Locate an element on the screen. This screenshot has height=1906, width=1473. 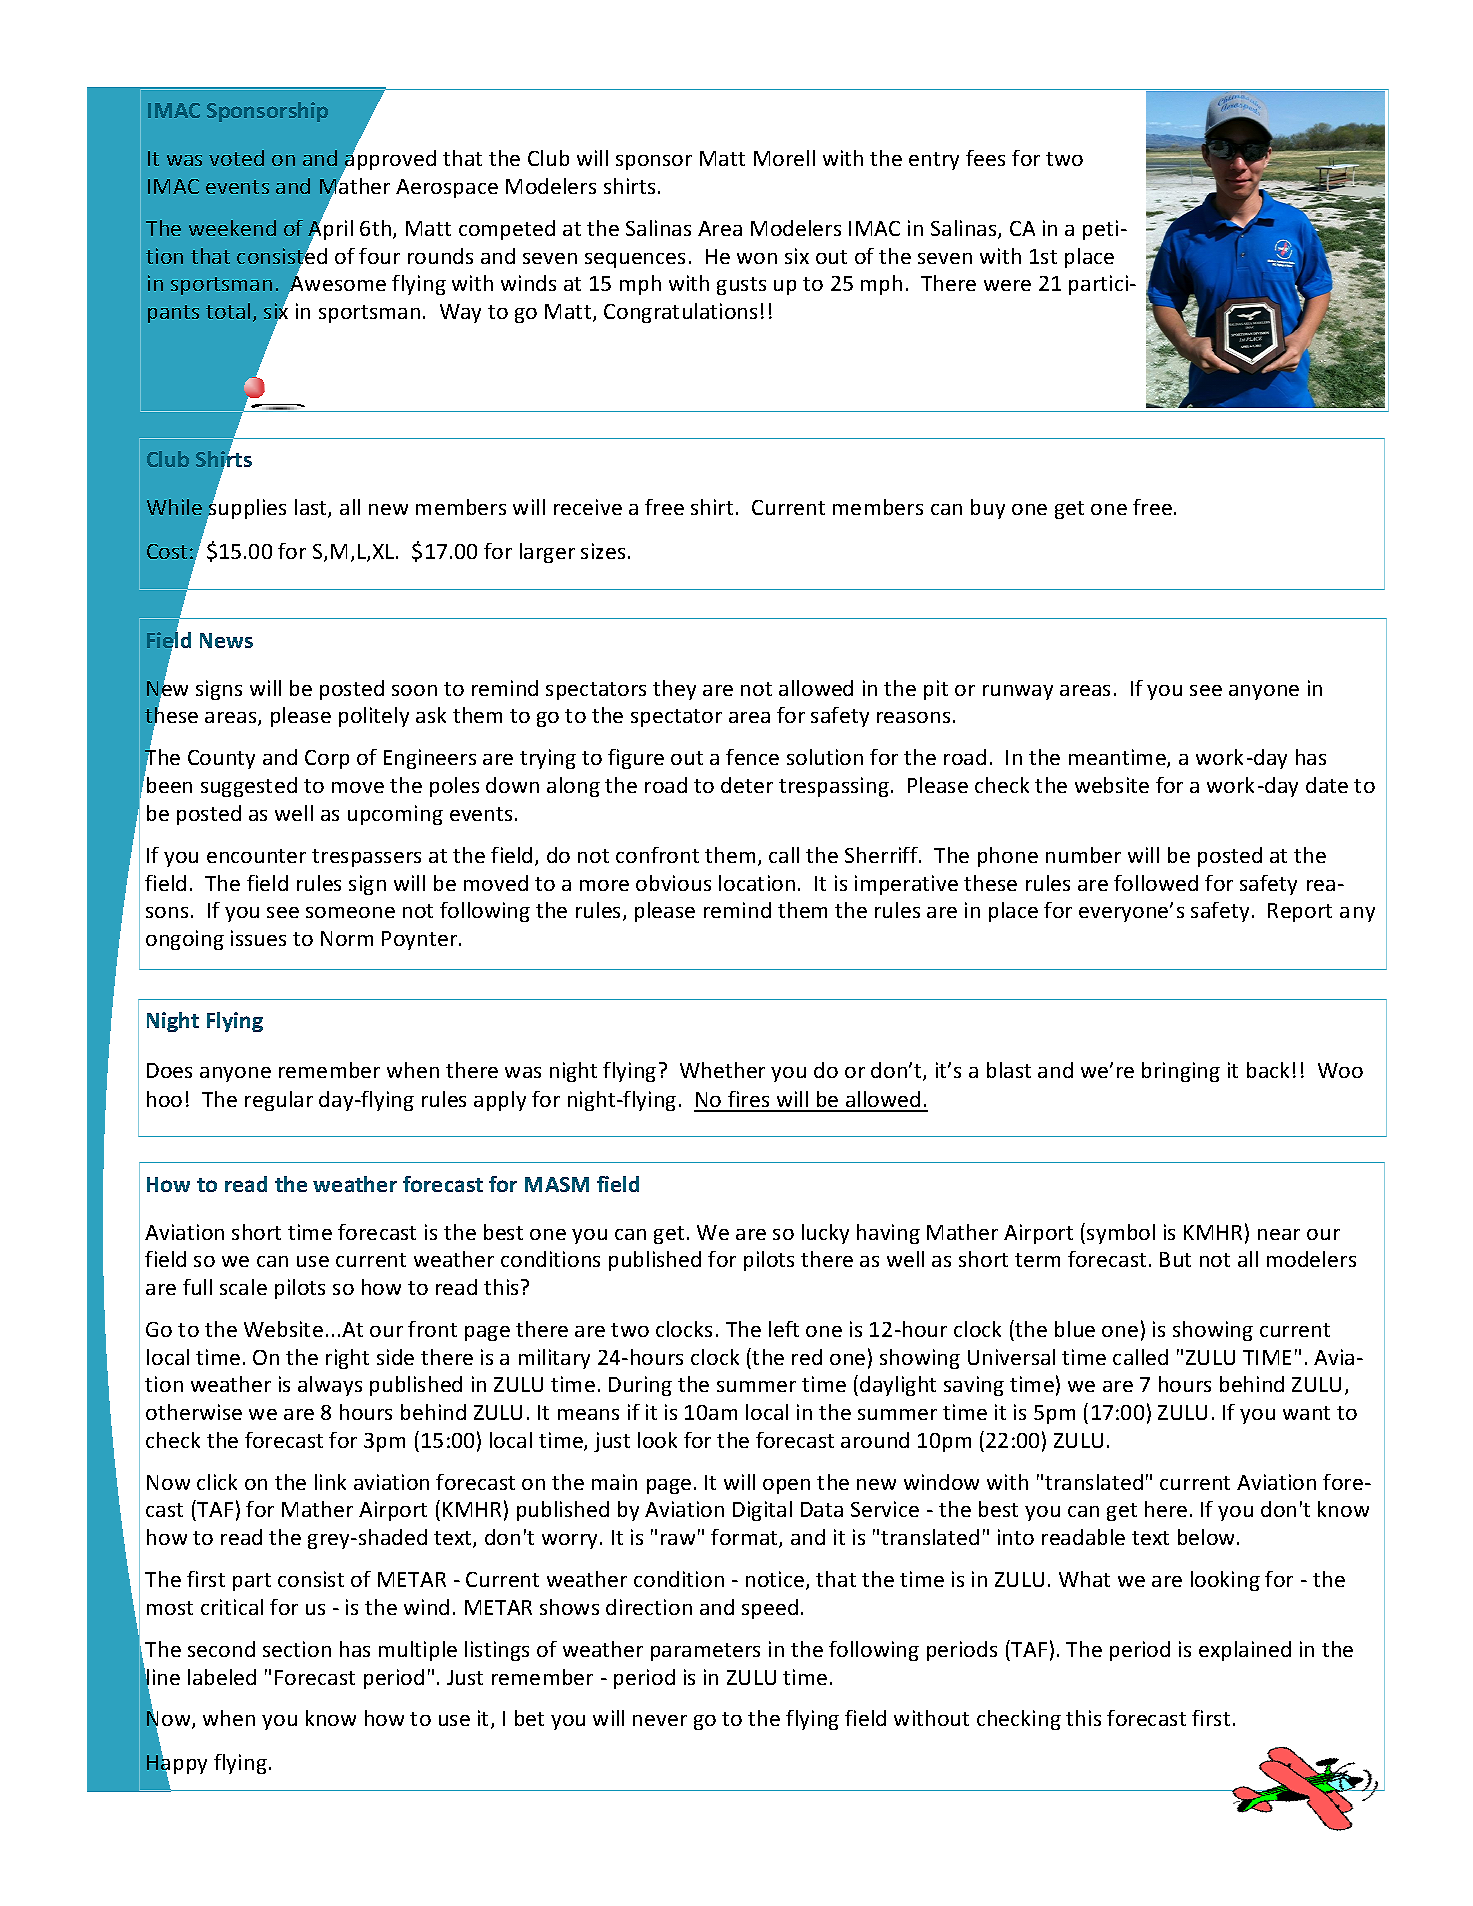
obvious is located at coordinates (673, 883).
